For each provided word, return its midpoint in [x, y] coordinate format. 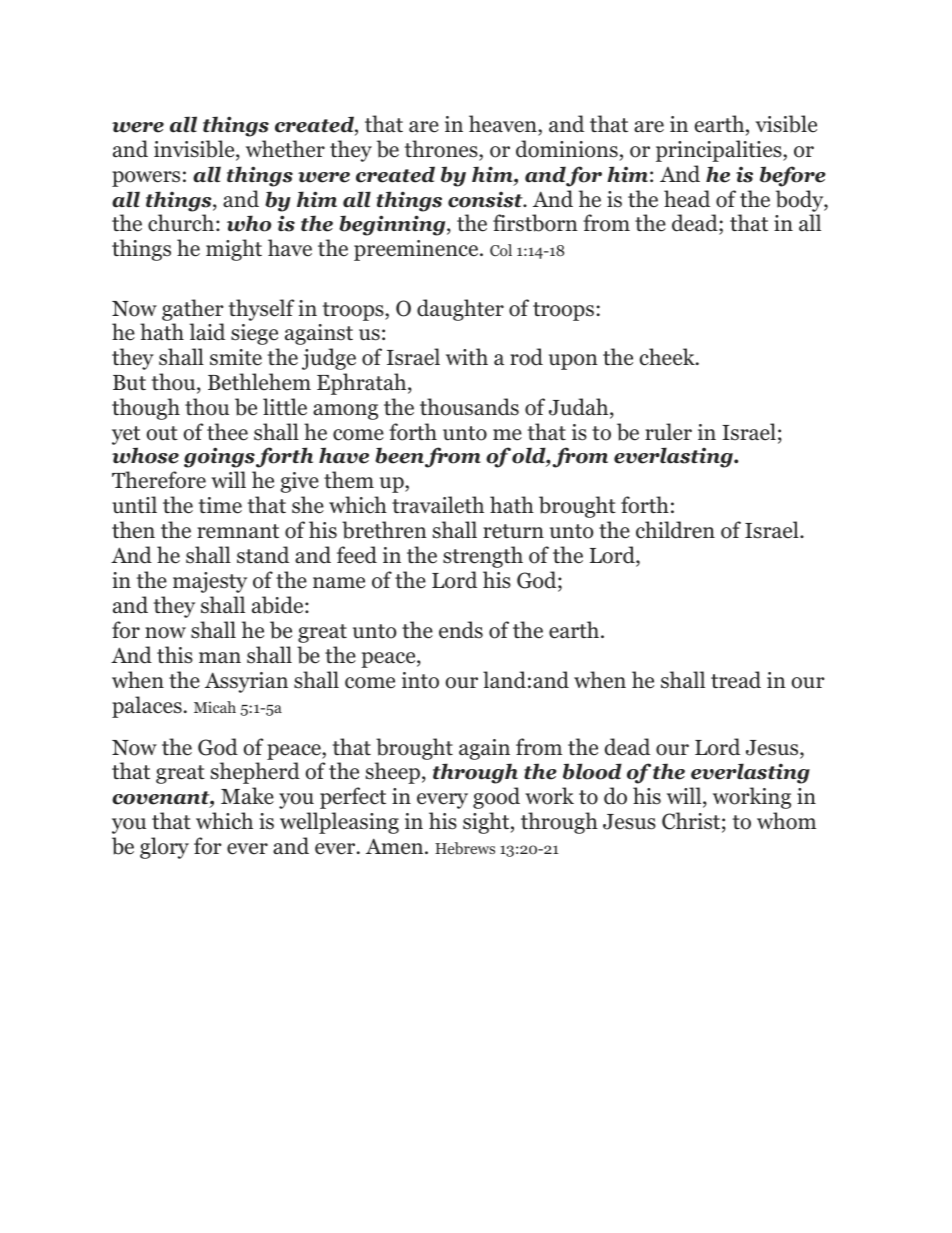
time [220, 505]
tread [736, 680]
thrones [442, 149]
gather [193, 310]
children [675, 530]
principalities [720, 151]
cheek [668, 357]
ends [461, 630]
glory [164, 848]
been [399, 455]
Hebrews [465, 848]
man [220, 658]
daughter [460, 310]
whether [285, 149]
